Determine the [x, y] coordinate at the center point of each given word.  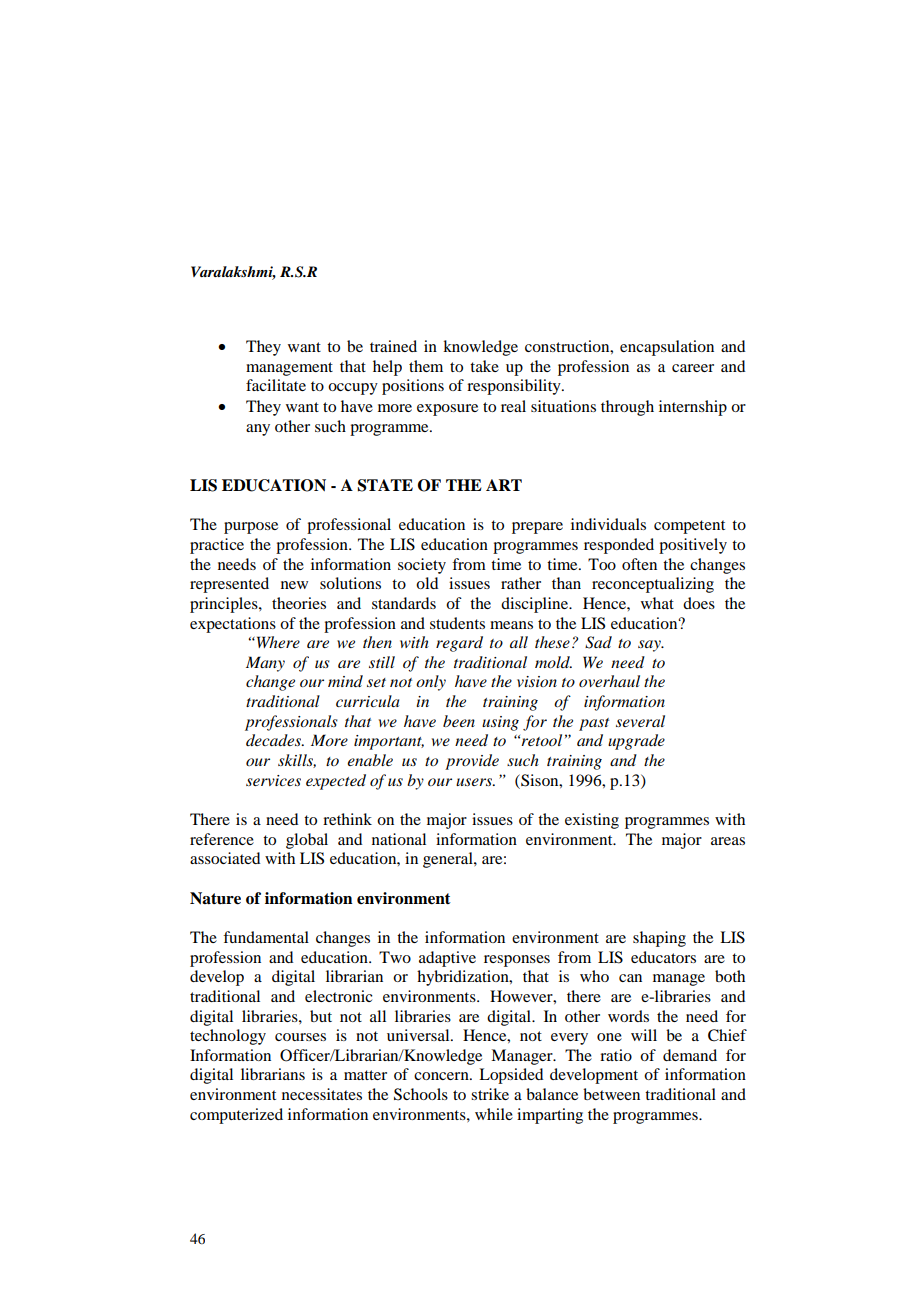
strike [490, 1094]
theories [299, 603]
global [307, 841]
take [484, 366]
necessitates [322, 1094]
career [693, 368]
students [457, 623]
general [449, 860]
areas [728, 841]
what [657, 603]
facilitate [276, 385]
